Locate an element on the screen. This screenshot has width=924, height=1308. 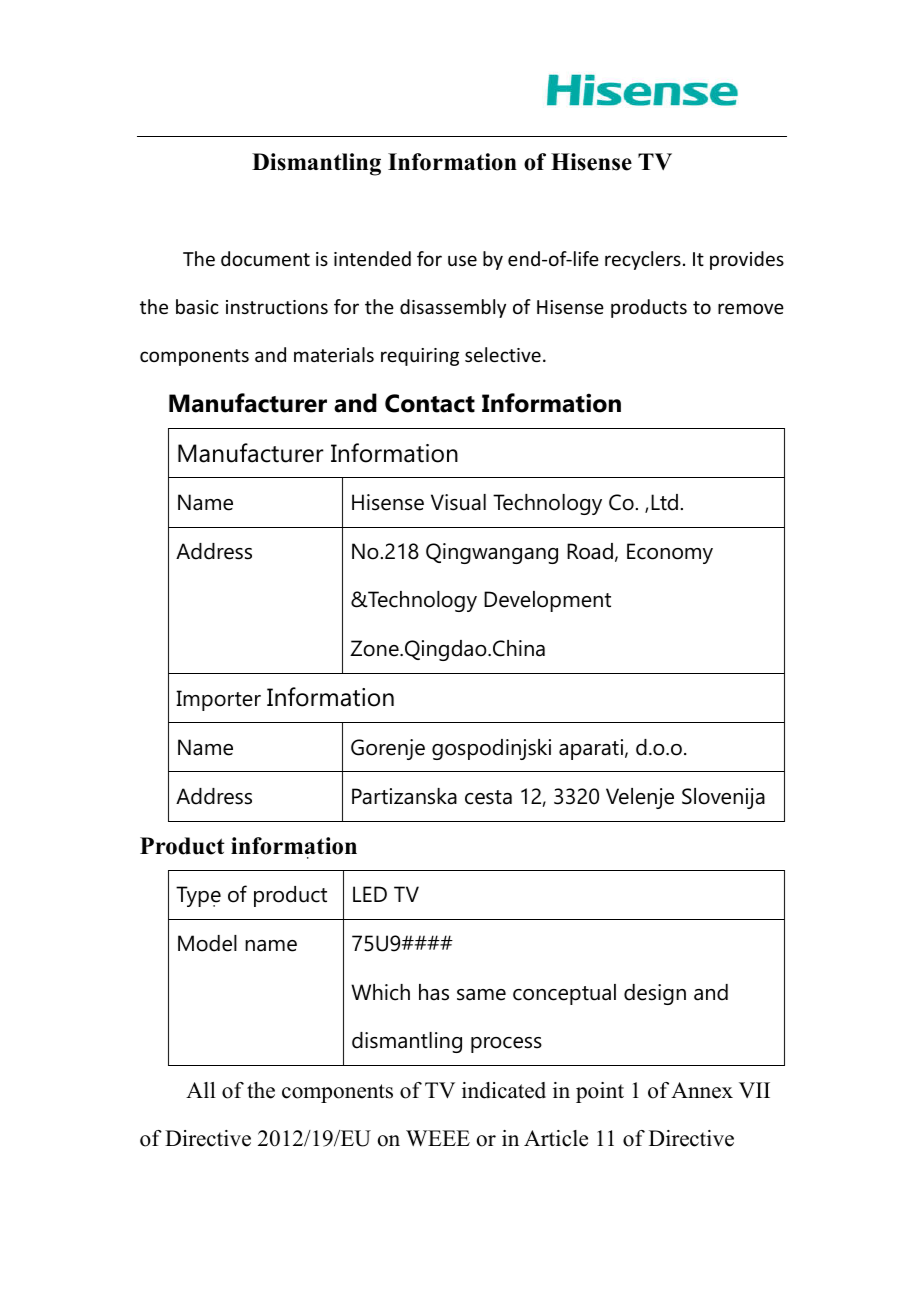
instructions is located at coordinates (277, 307).
